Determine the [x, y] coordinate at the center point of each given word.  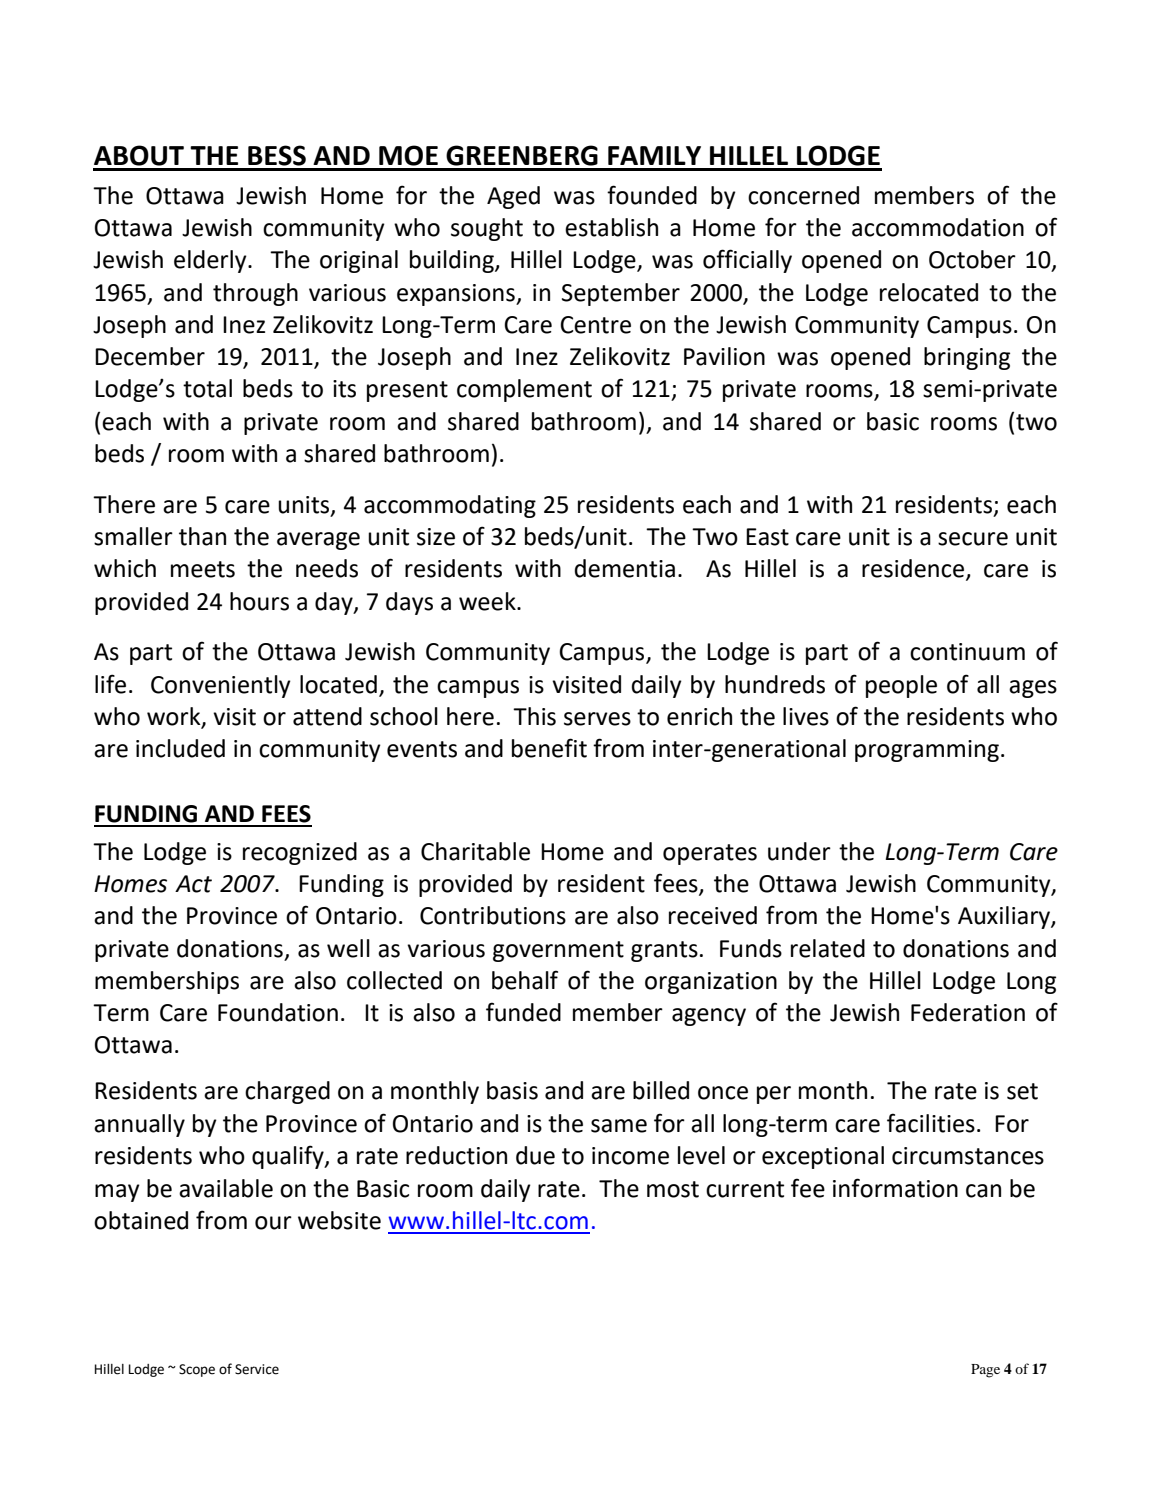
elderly [211, 261]
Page [985, 1371]
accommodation [938, 227]
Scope [197, 1370]
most [673, 1189]
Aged [513, 197]
